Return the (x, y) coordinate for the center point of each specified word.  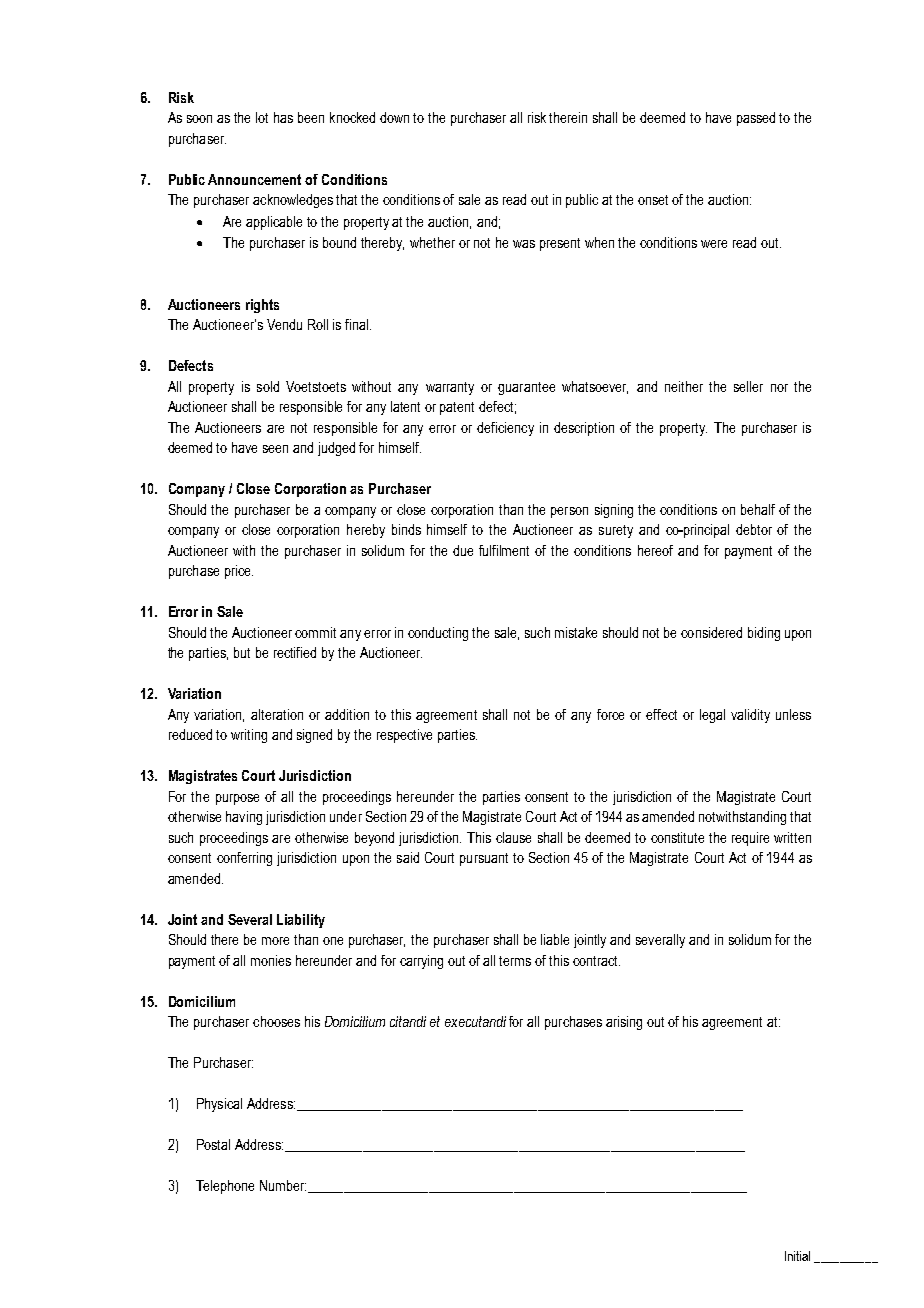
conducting (438, 634)
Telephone (225, 1187)
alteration (277, 714)
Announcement (254, 179)
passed (756, 119)
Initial (797, 1256)
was (524, 244)
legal (712, 716)
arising (624, 1023)
